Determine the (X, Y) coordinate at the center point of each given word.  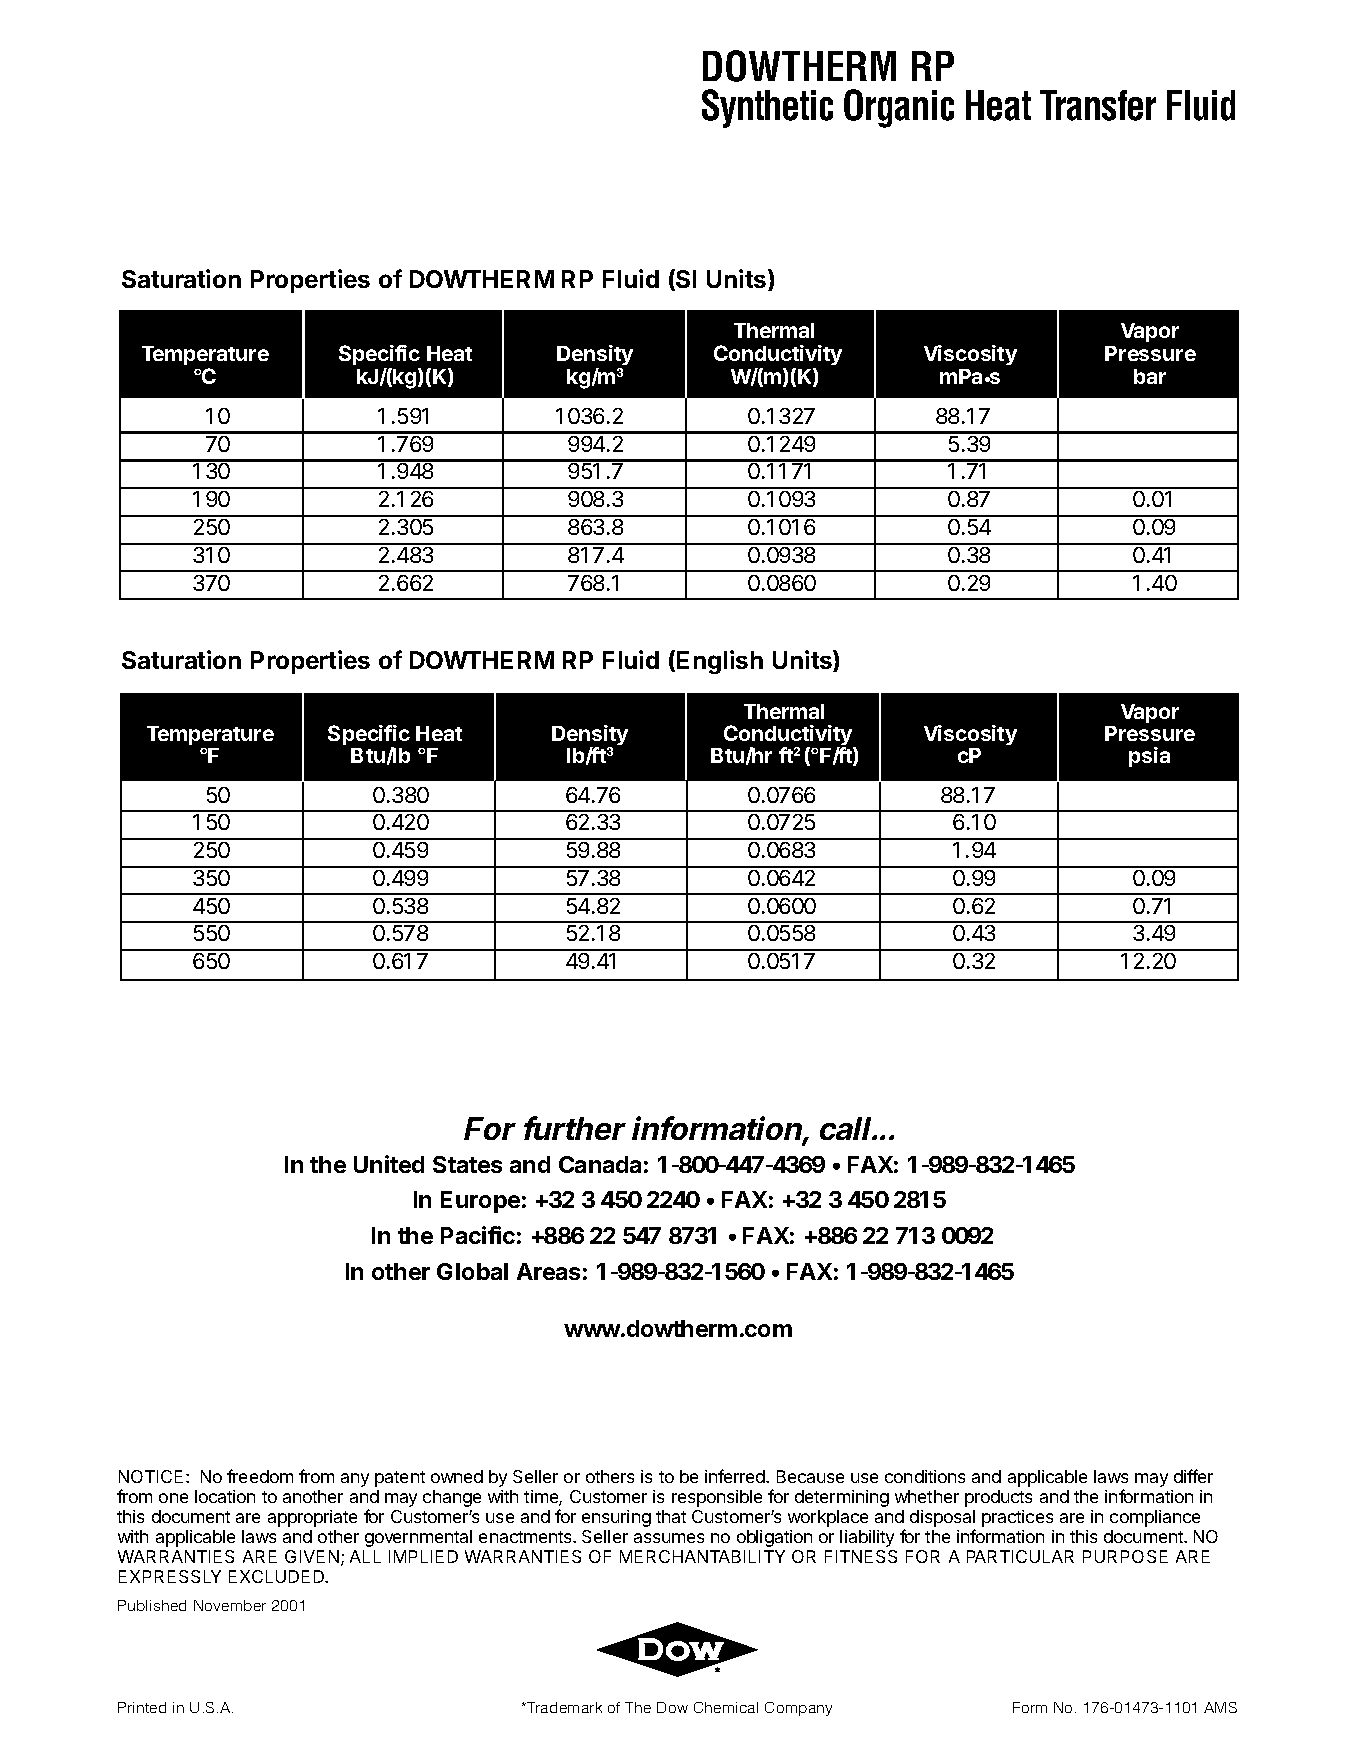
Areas (548, 1271)
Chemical (726, 1707)
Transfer (1098, 105)
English (720, 662)
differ (1193, 1476)
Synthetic (767, 108)
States (467, 1164)
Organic (899, 108)
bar (1150, 376)
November (230, 1605)
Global (472, 1271)
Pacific (478, 1235)
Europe (480, 1202)
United (389, 1164)
